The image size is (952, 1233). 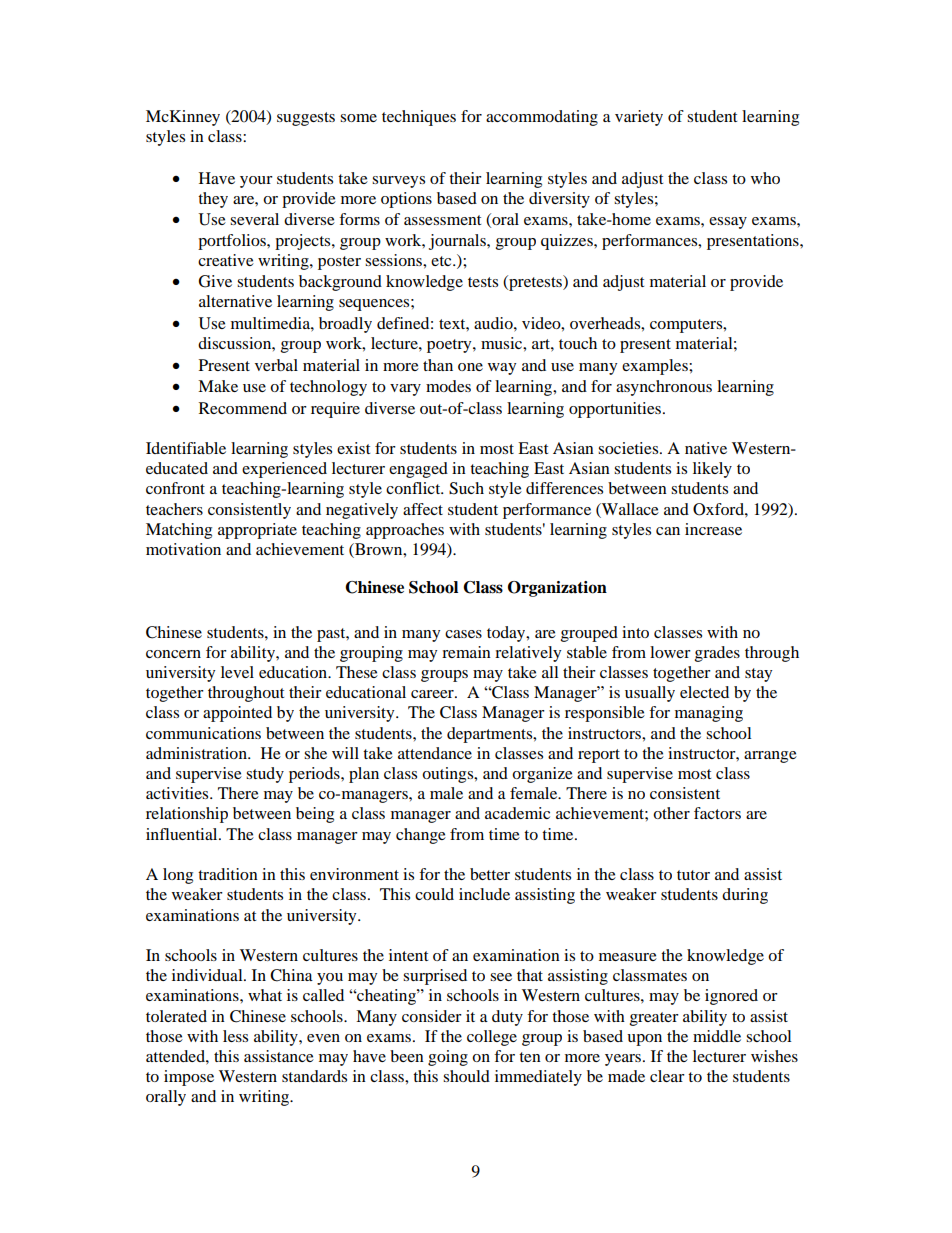 What do you see at coordinates (235, 1036) in the image?
I see `less` at bounding box center [235, 1036].
